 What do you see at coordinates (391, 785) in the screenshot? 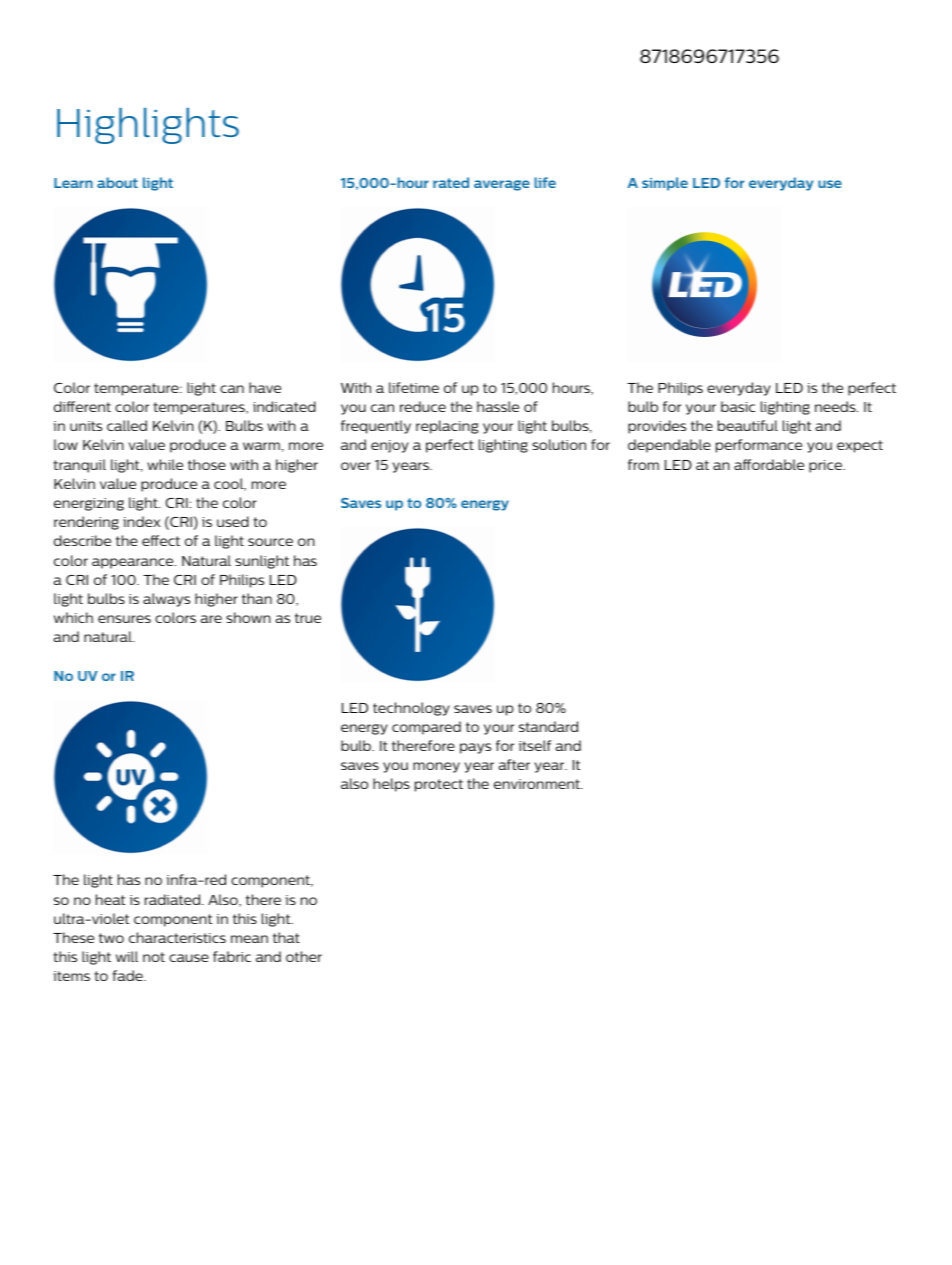
I see `helps` at bounding box center [391, 785].
